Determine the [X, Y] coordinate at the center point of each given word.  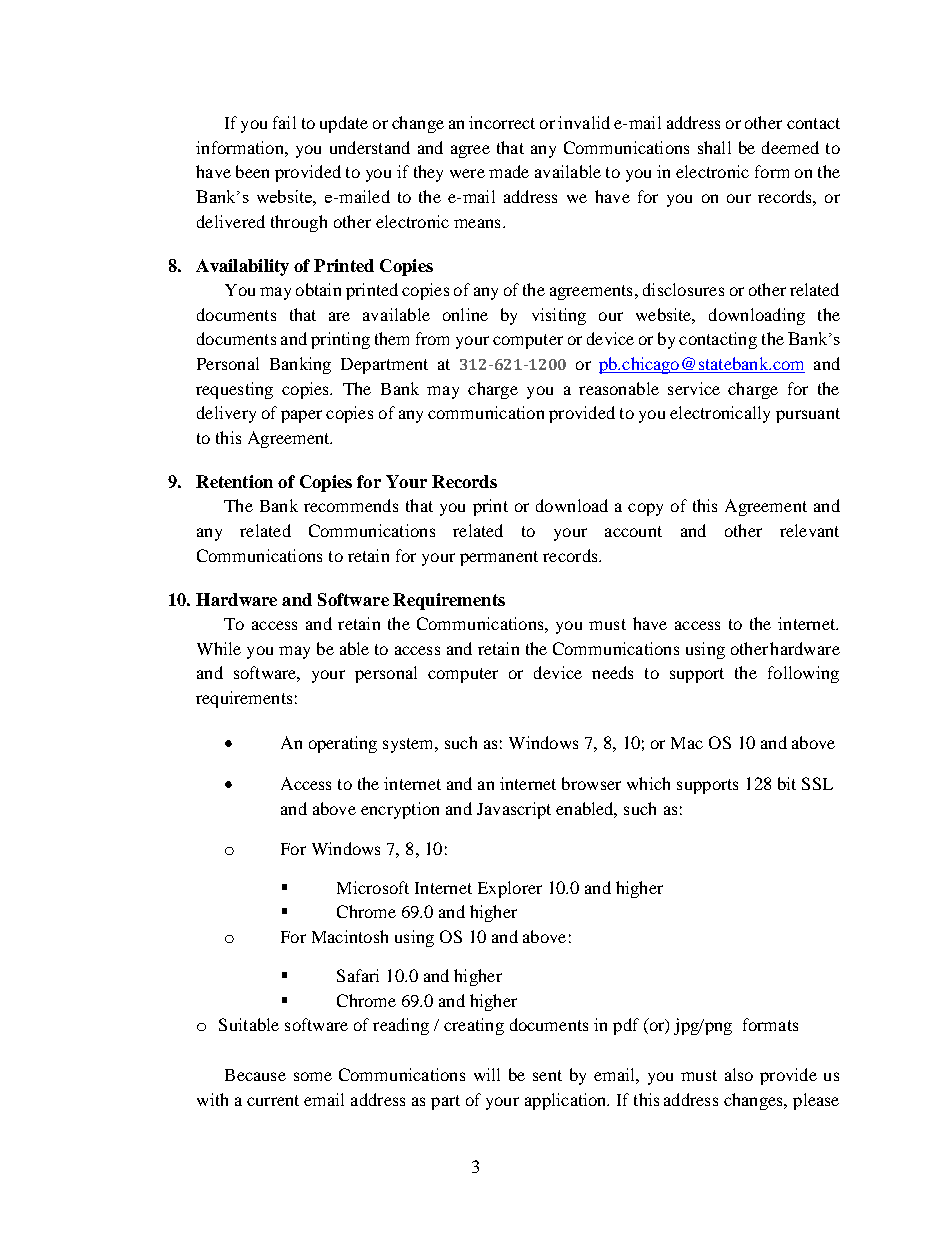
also [739, 1074]
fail [284, 122]
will [487, 1074]
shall [714, 147]
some [313, 1076]
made [509, 171]
